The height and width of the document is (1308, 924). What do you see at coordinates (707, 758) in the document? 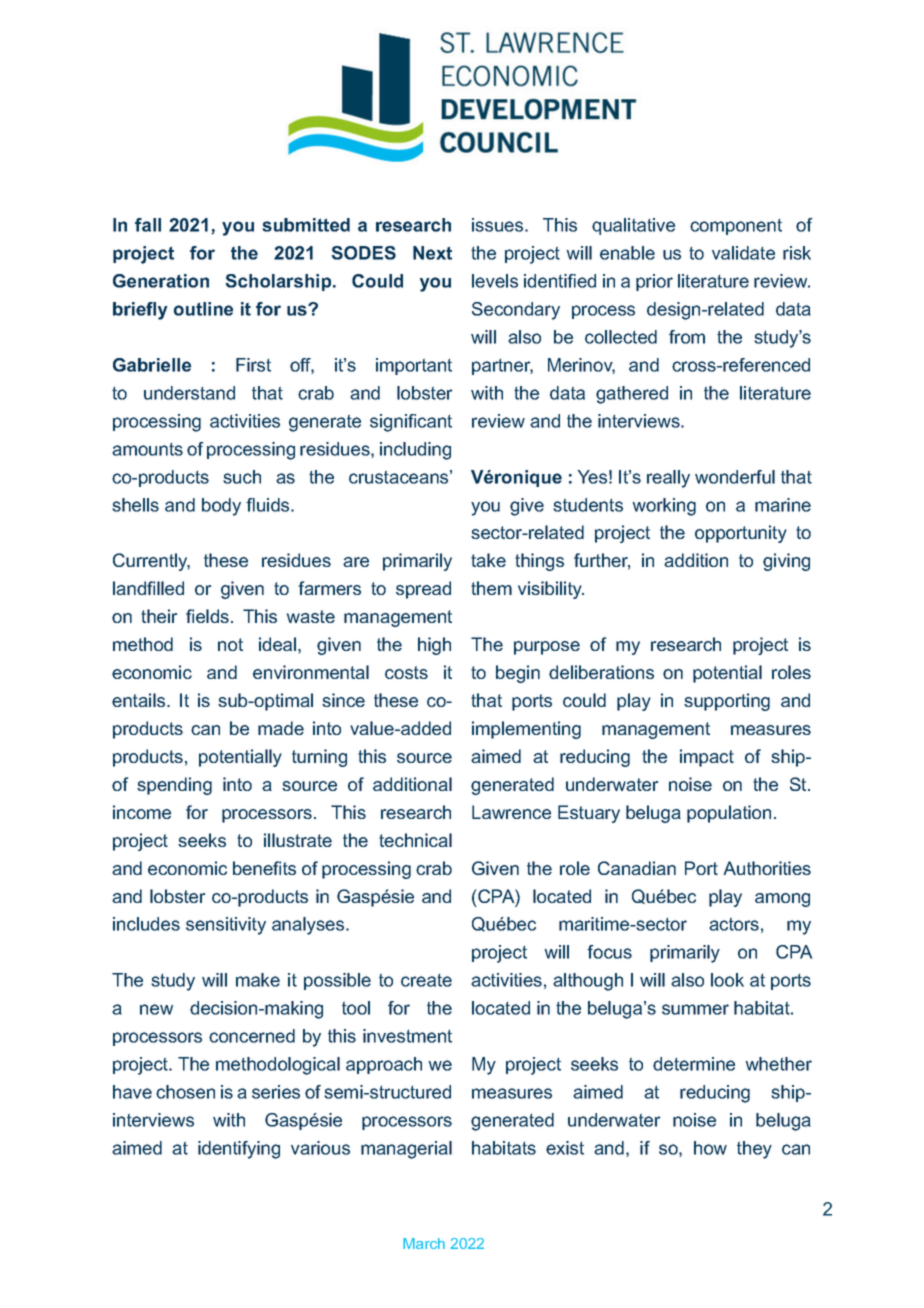
I see `impact` at bounding box center [707, 758].
